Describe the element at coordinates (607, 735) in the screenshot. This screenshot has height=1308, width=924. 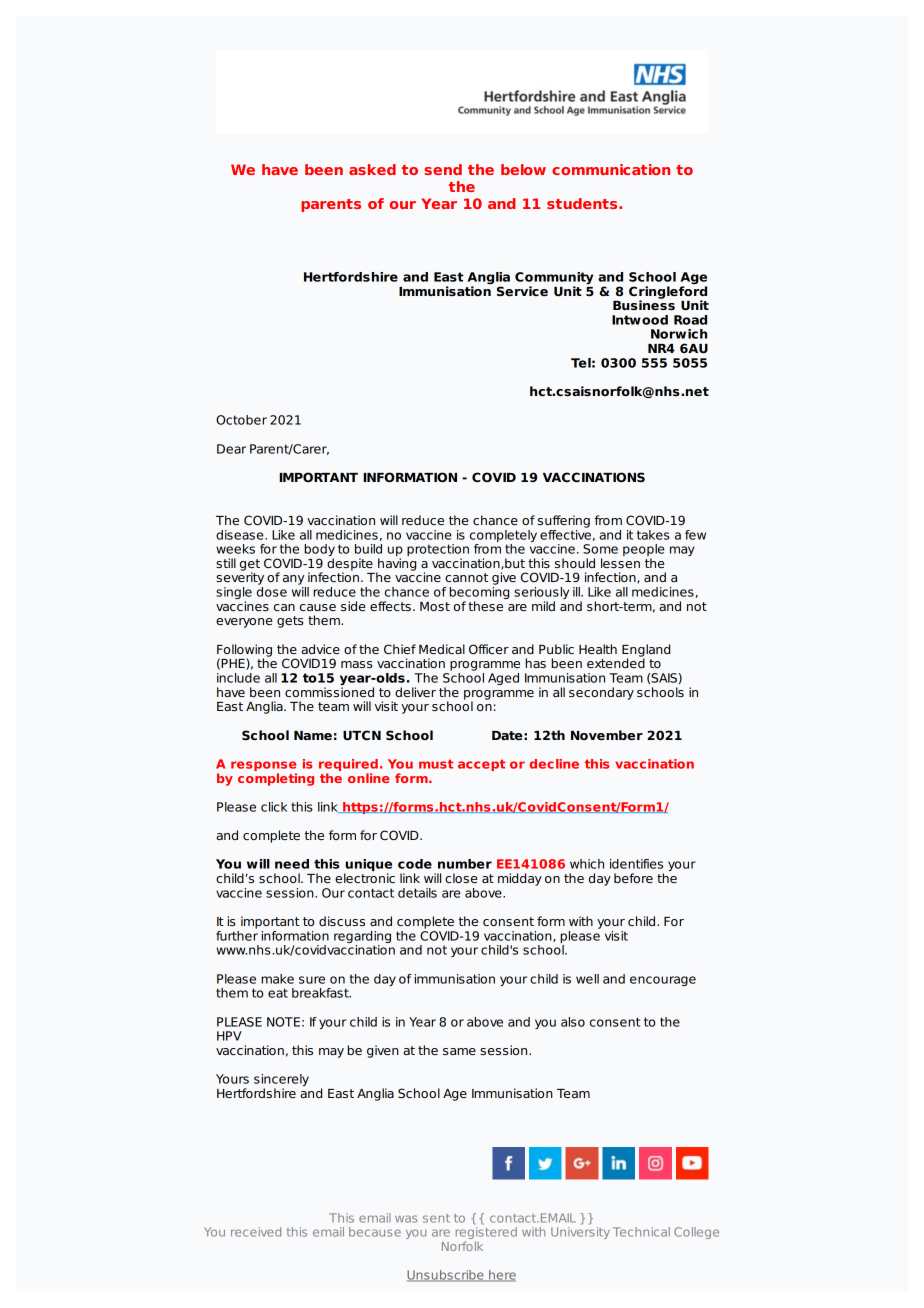
I see `November` at that location.
